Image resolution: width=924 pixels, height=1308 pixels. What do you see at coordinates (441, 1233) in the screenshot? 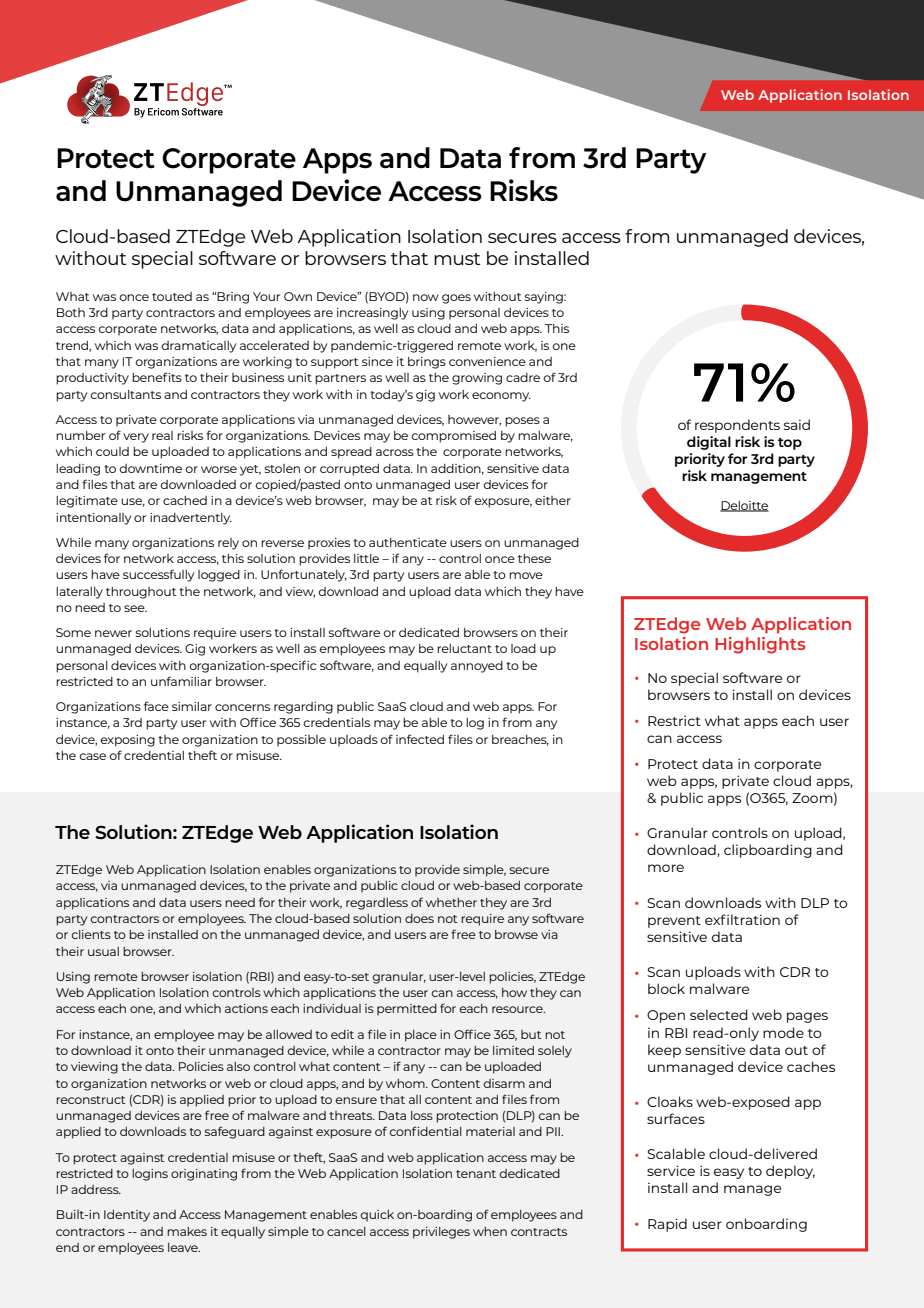
I see `privileges` at bounding box center [441, 1233].
